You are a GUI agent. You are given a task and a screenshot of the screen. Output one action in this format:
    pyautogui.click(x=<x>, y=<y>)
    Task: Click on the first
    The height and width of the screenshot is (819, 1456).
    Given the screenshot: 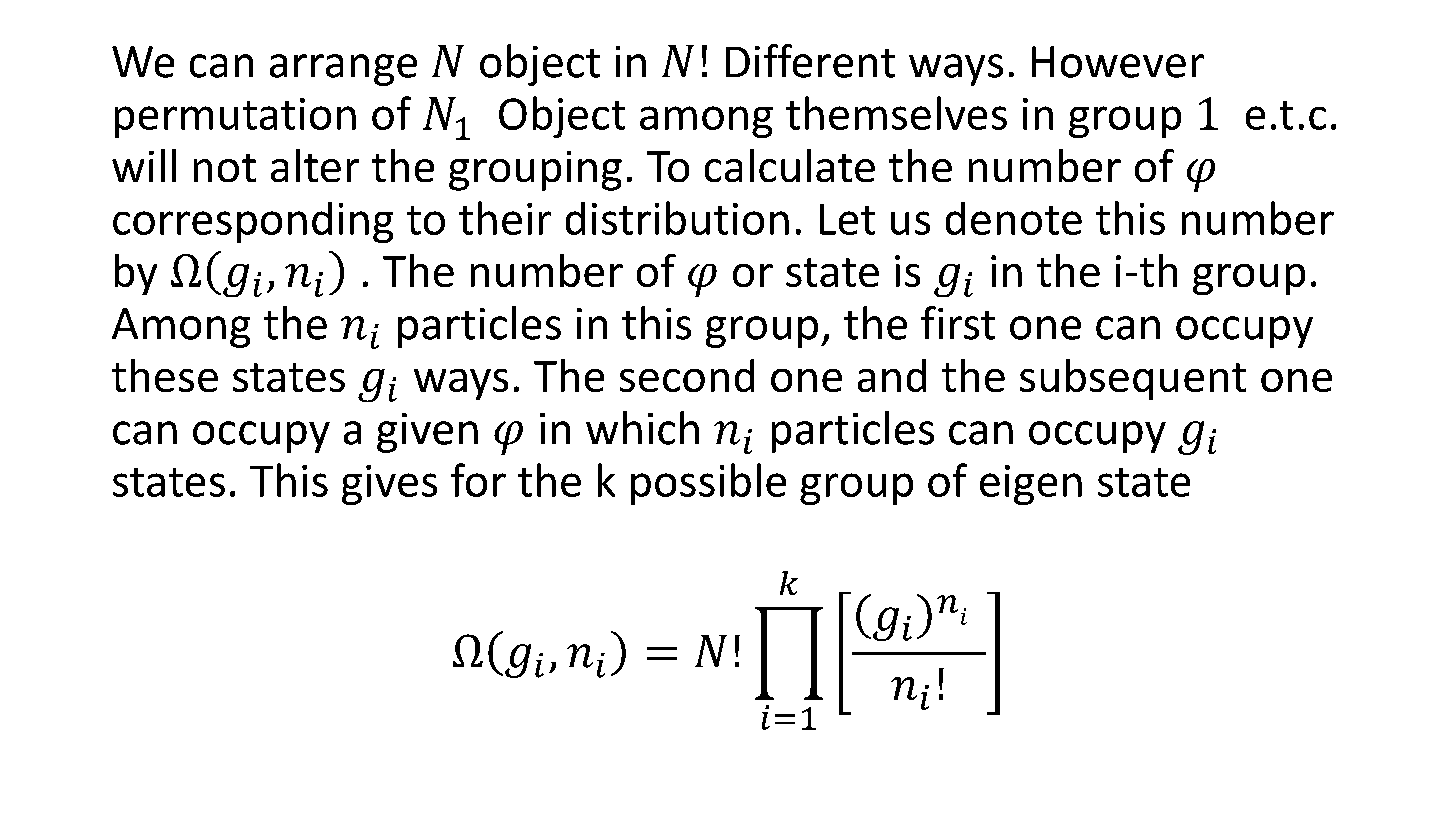 What is the action you would take?
    pyautogui.click(x=958, y=323)
